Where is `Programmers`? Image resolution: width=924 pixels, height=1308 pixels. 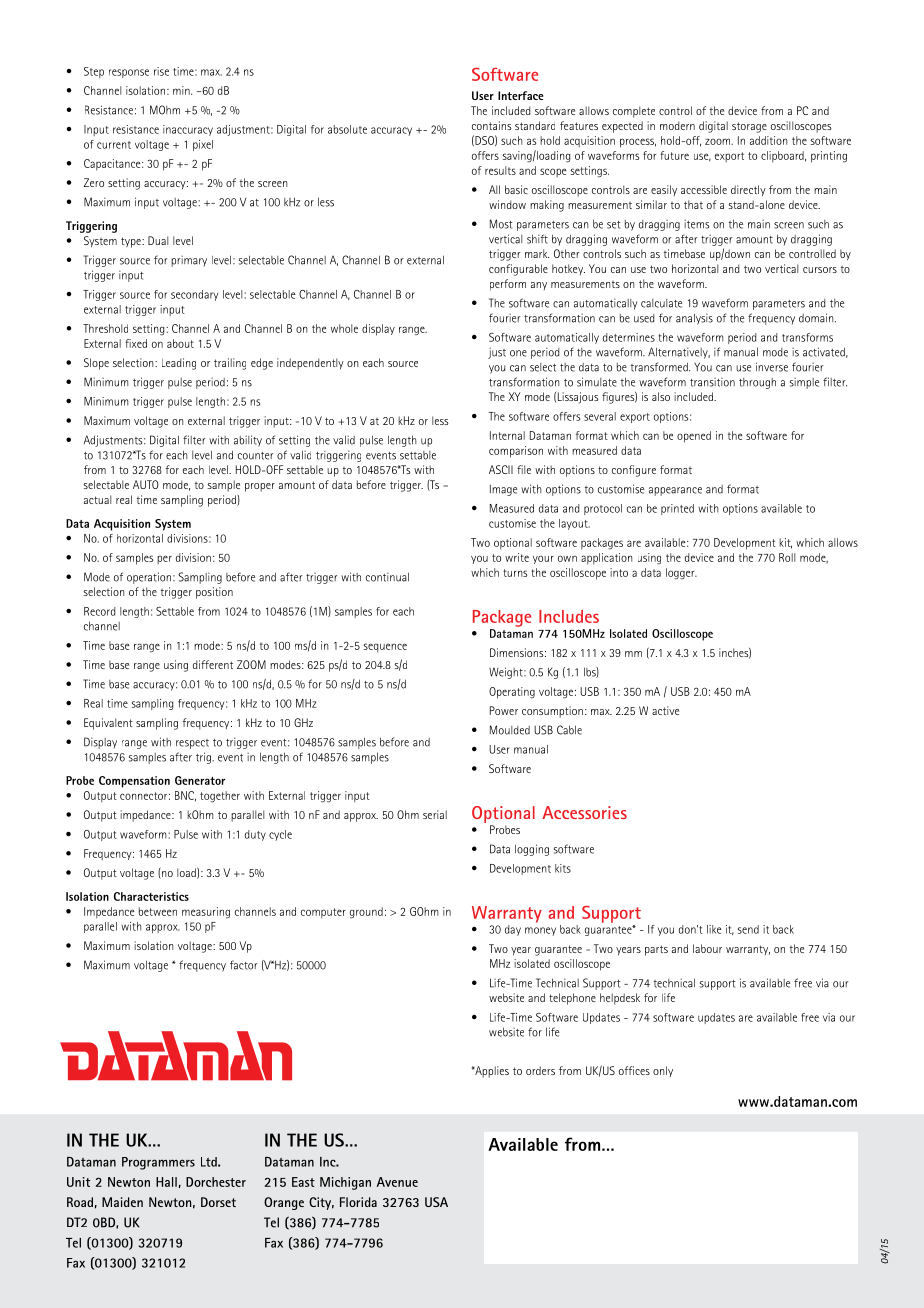 Programmers is located at coordinates (158, 1163).
